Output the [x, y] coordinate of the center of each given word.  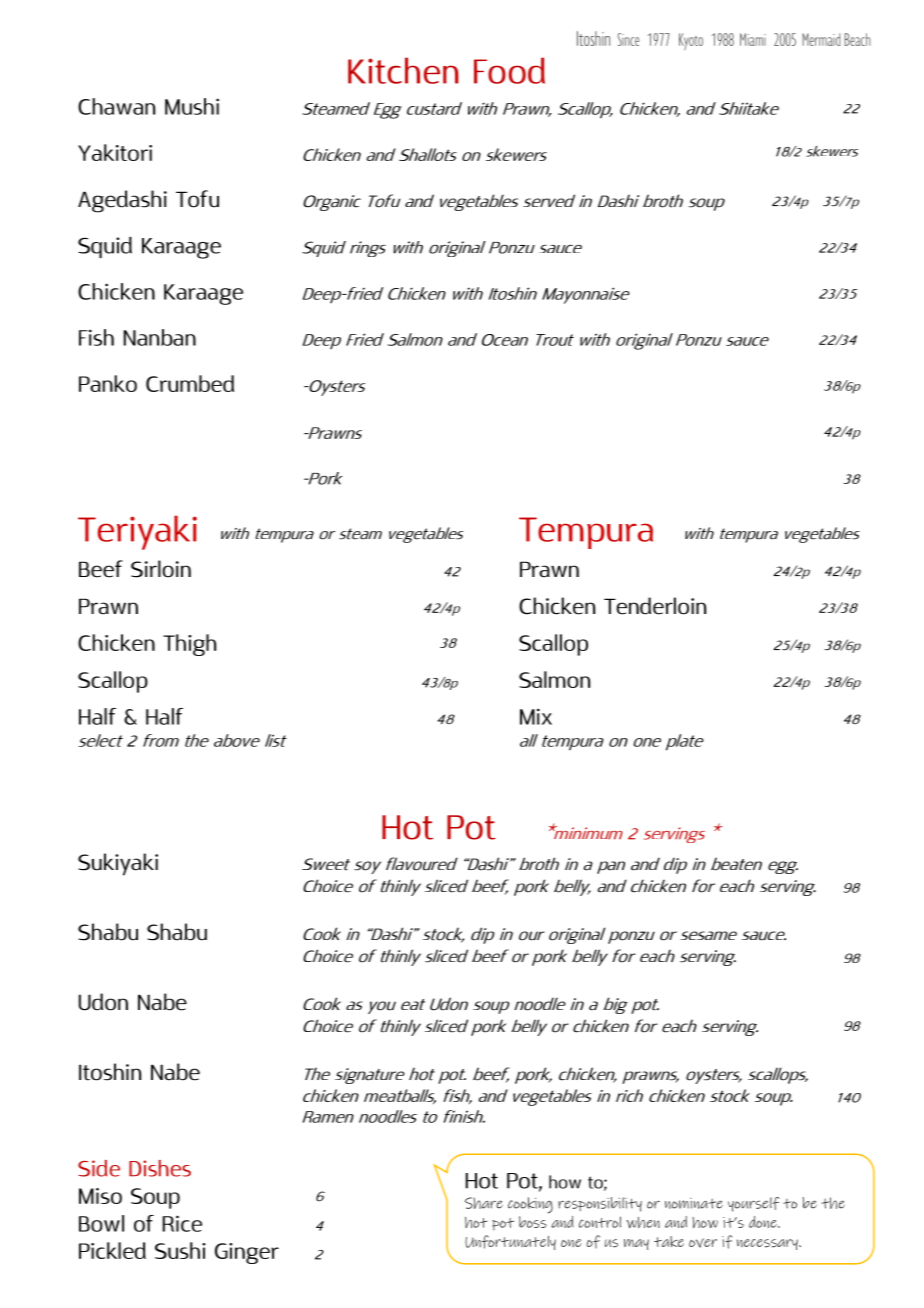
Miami [753, 39]
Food [509, 70]
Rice [182, 1223]
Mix [536, 716]
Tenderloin [655, 606]
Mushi [192, 106]
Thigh [189, 645]
